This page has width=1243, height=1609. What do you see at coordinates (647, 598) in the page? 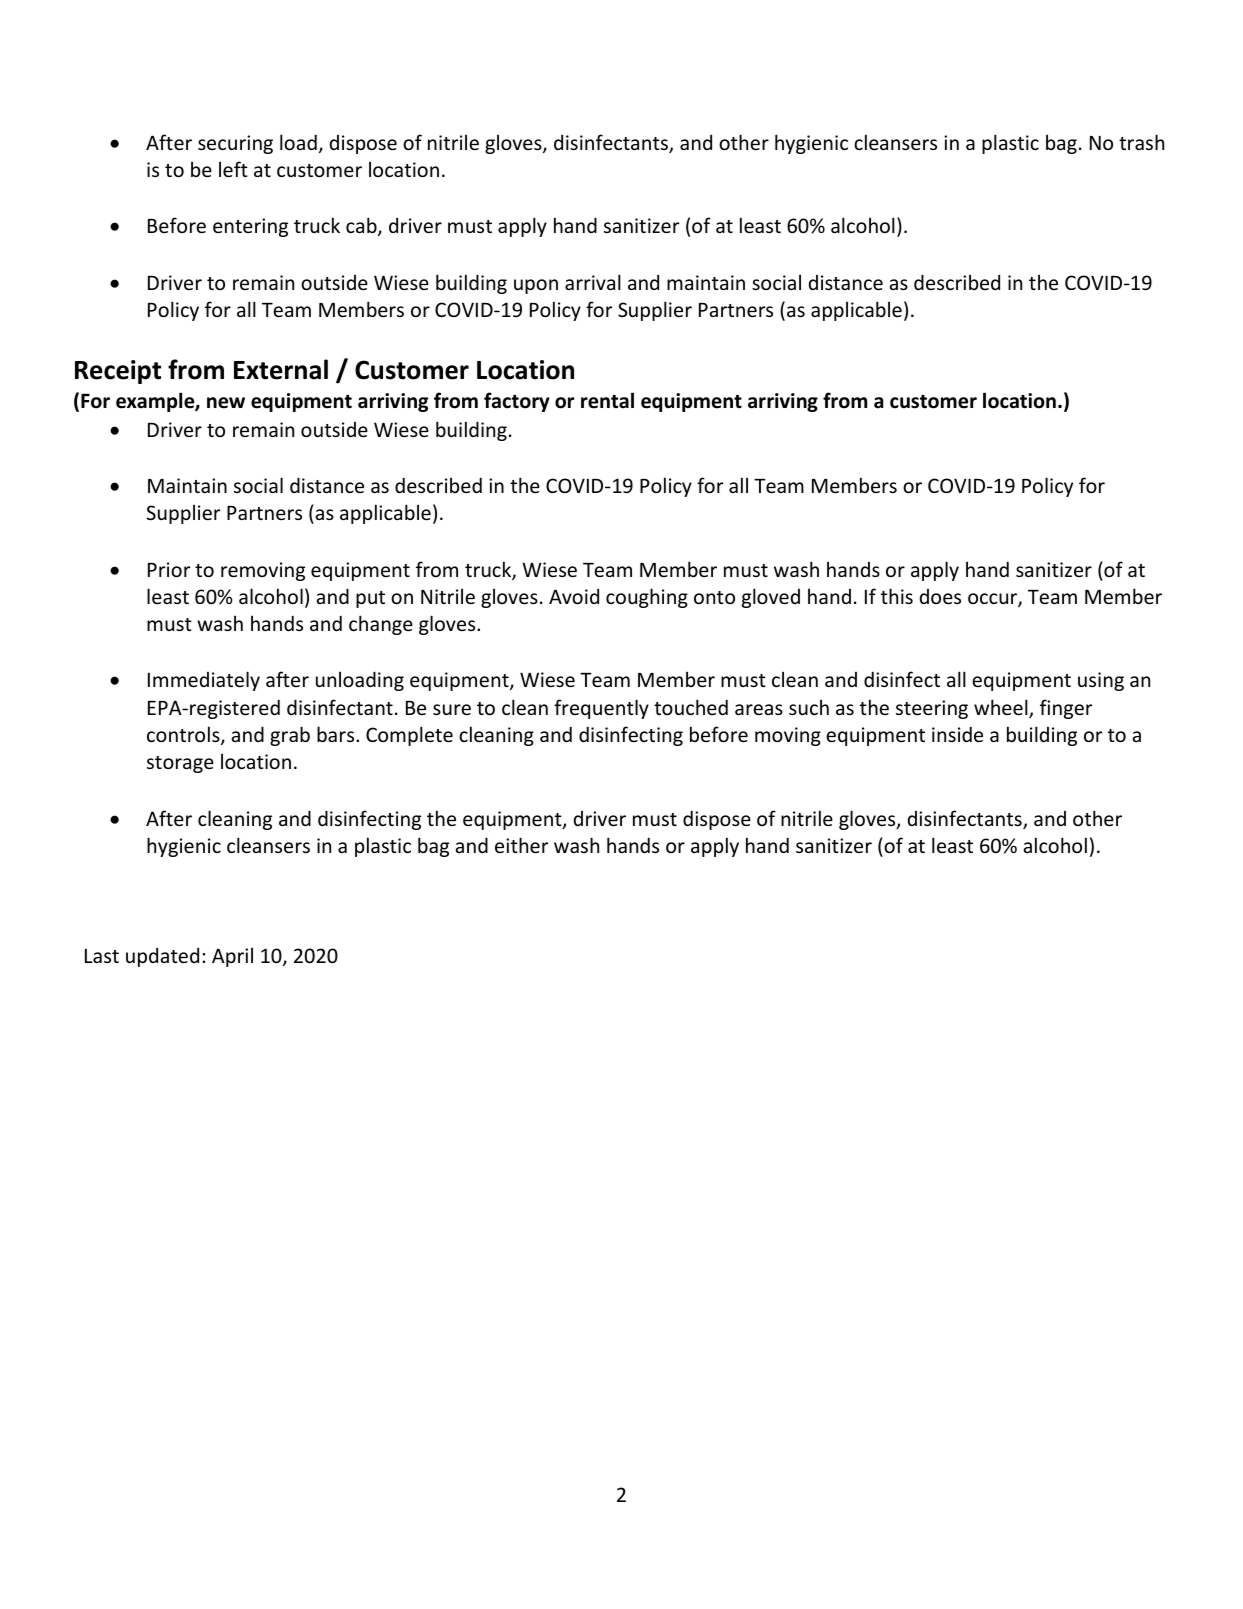
I see `coughing` at bounding box center [647, 598].
